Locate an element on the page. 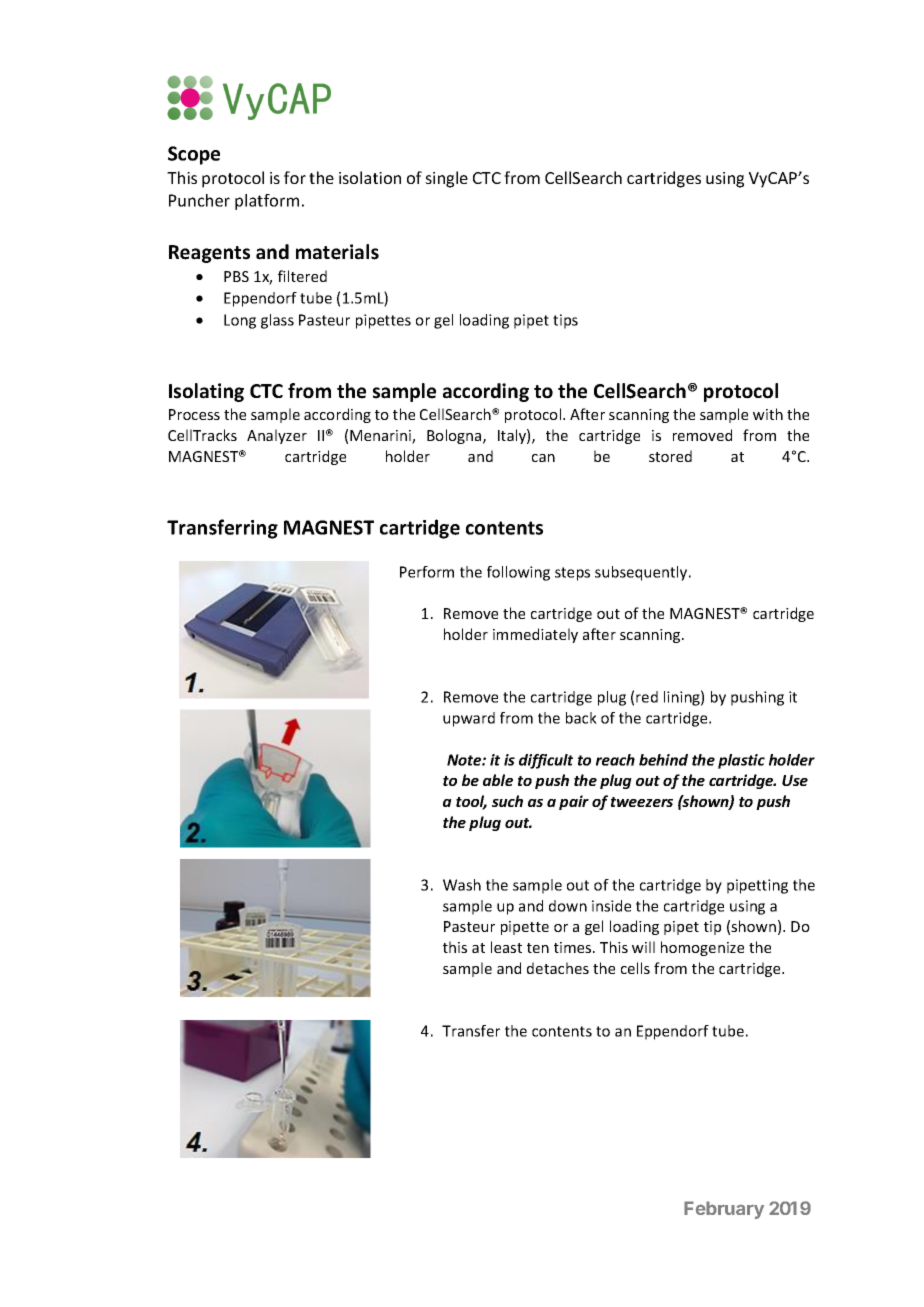 Image resolution: width=924 pixels, height=1307 pixels. February is located at coordinates (724, 1210).
